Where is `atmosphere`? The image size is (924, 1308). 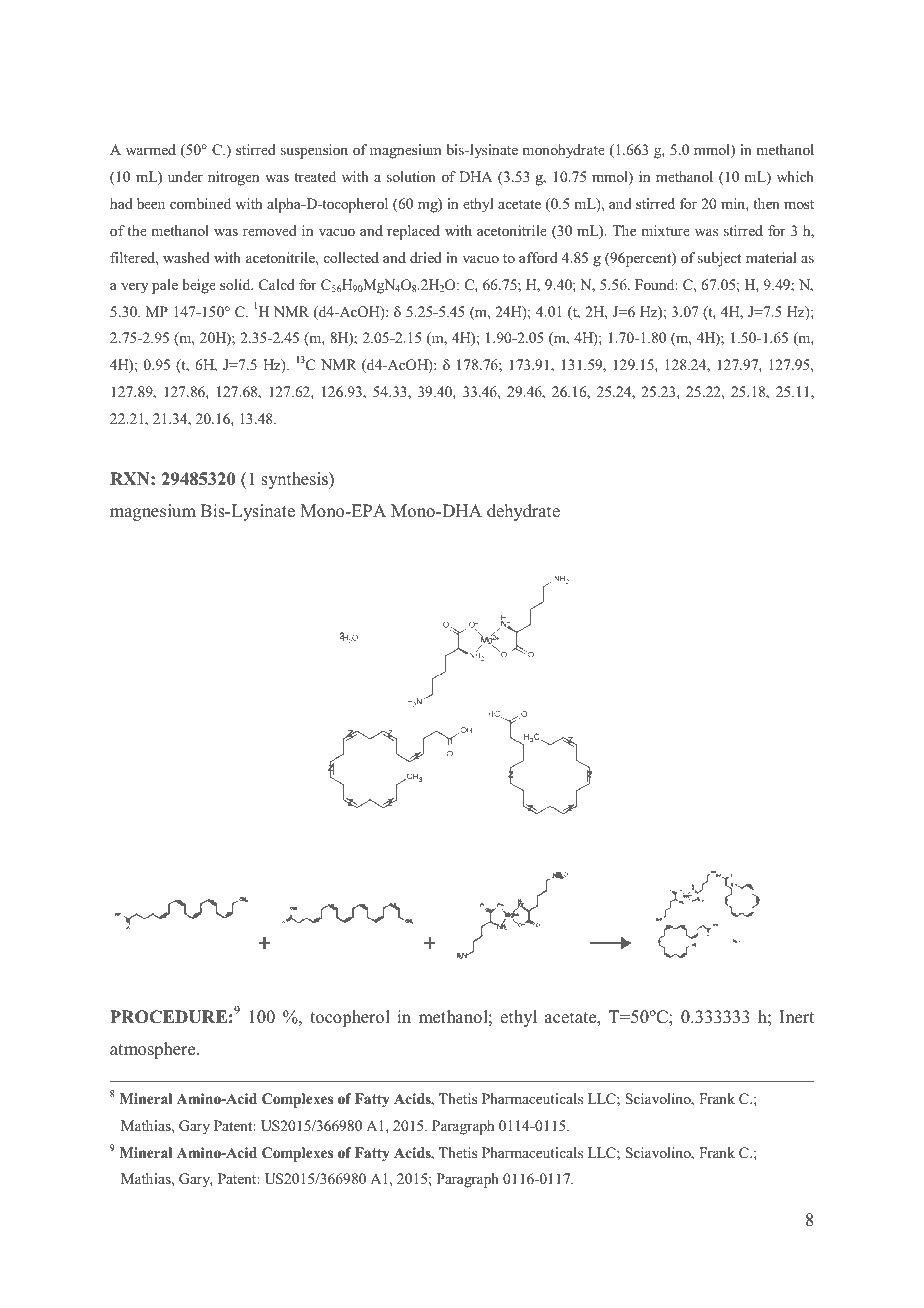
atmosphere is located at coordinates (154, 1050).
